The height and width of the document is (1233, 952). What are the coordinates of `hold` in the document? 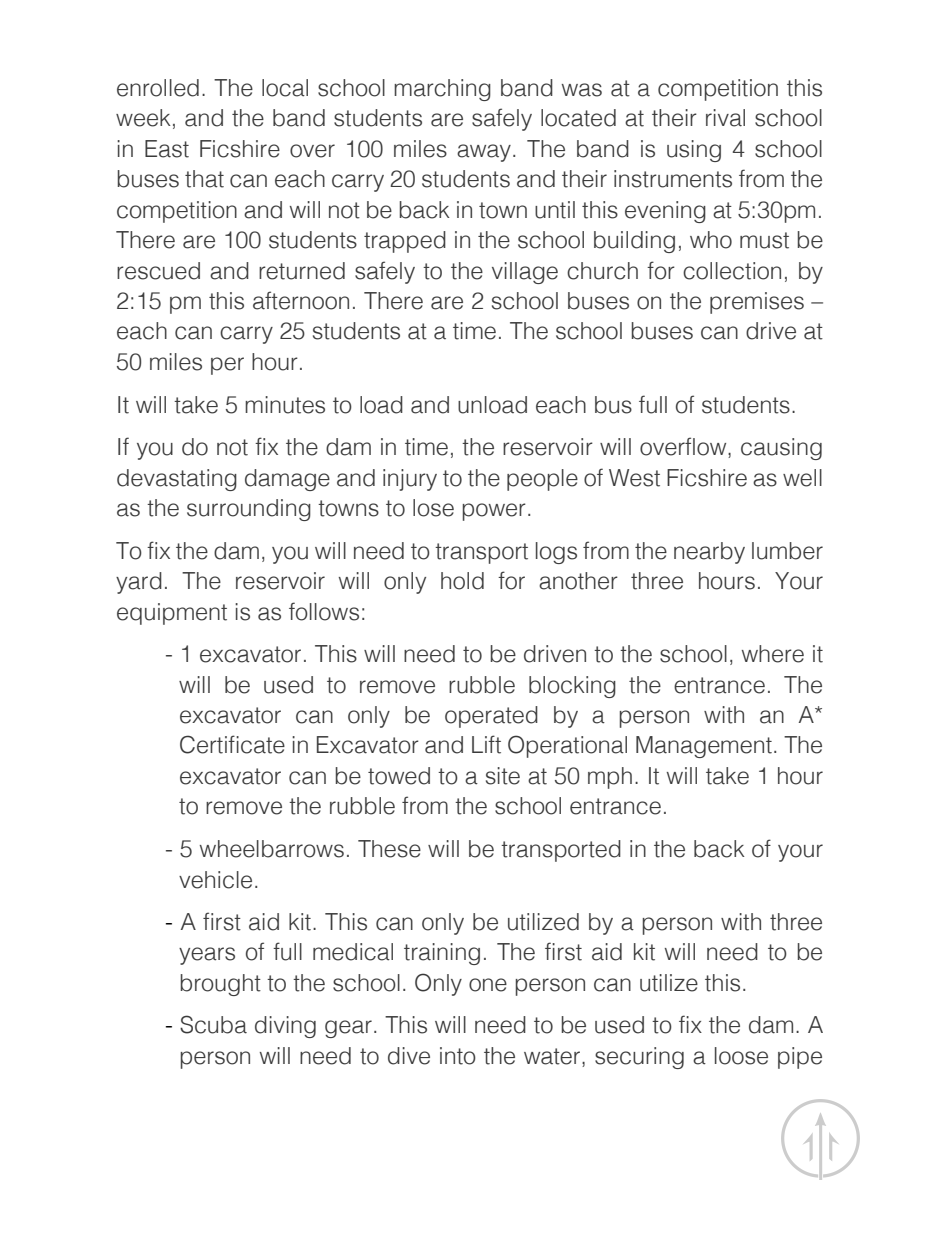 It's located at (462, 581).
